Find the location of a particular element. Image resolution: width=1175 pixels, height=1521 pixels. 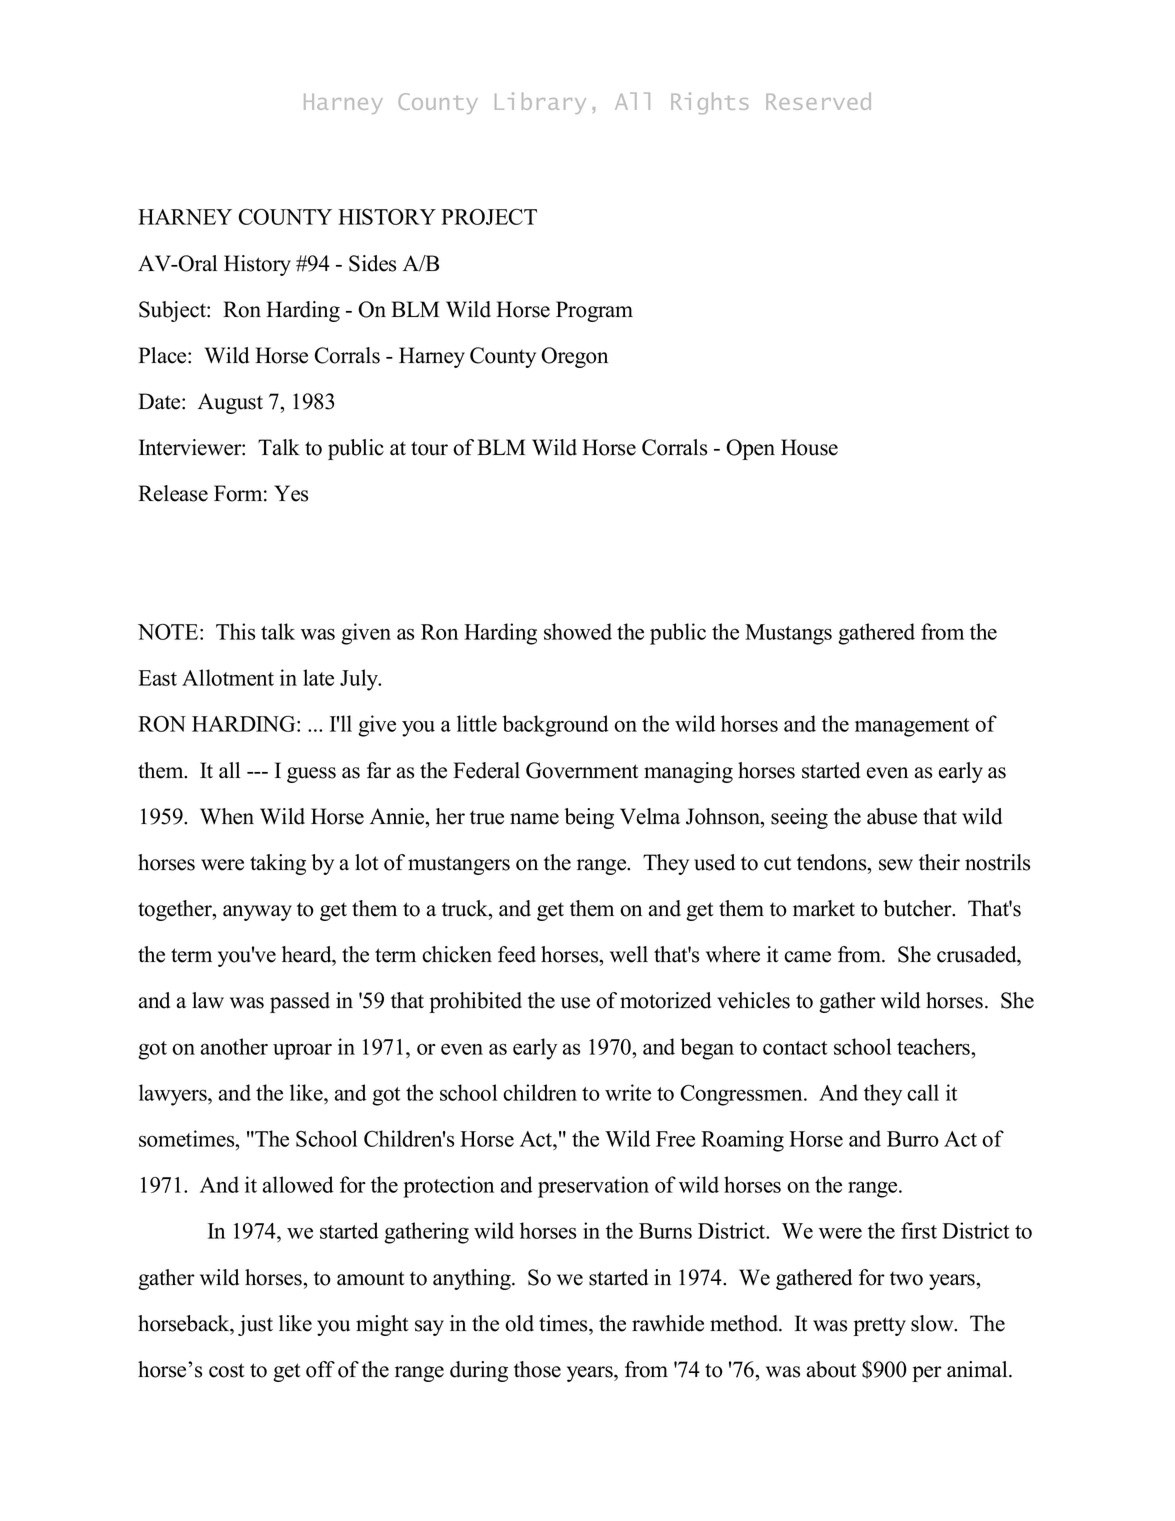

another is located at coordinates (234, 1046).
